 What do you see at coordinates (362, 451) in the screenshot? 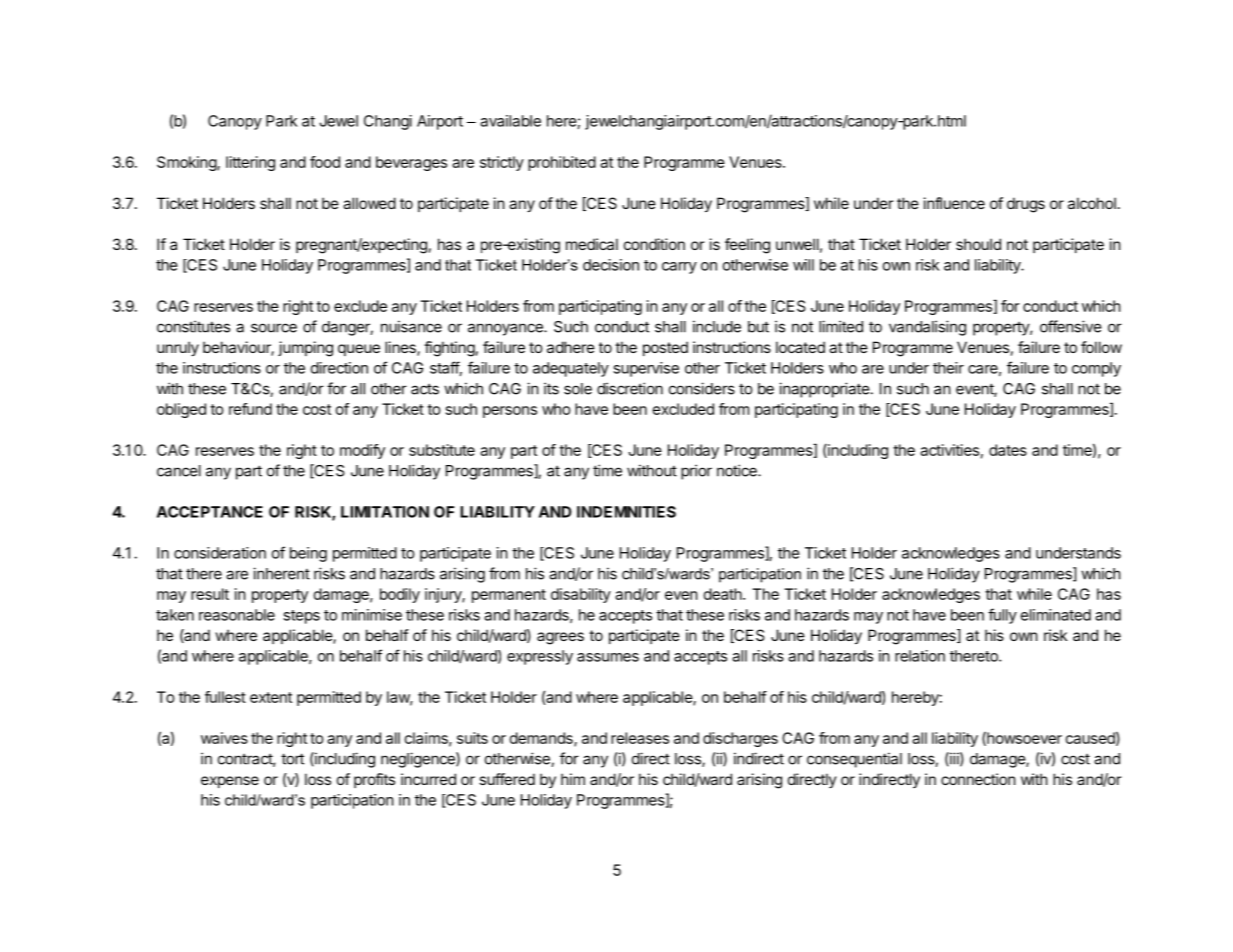
I see `modify` at bounding box center [362, 451].
